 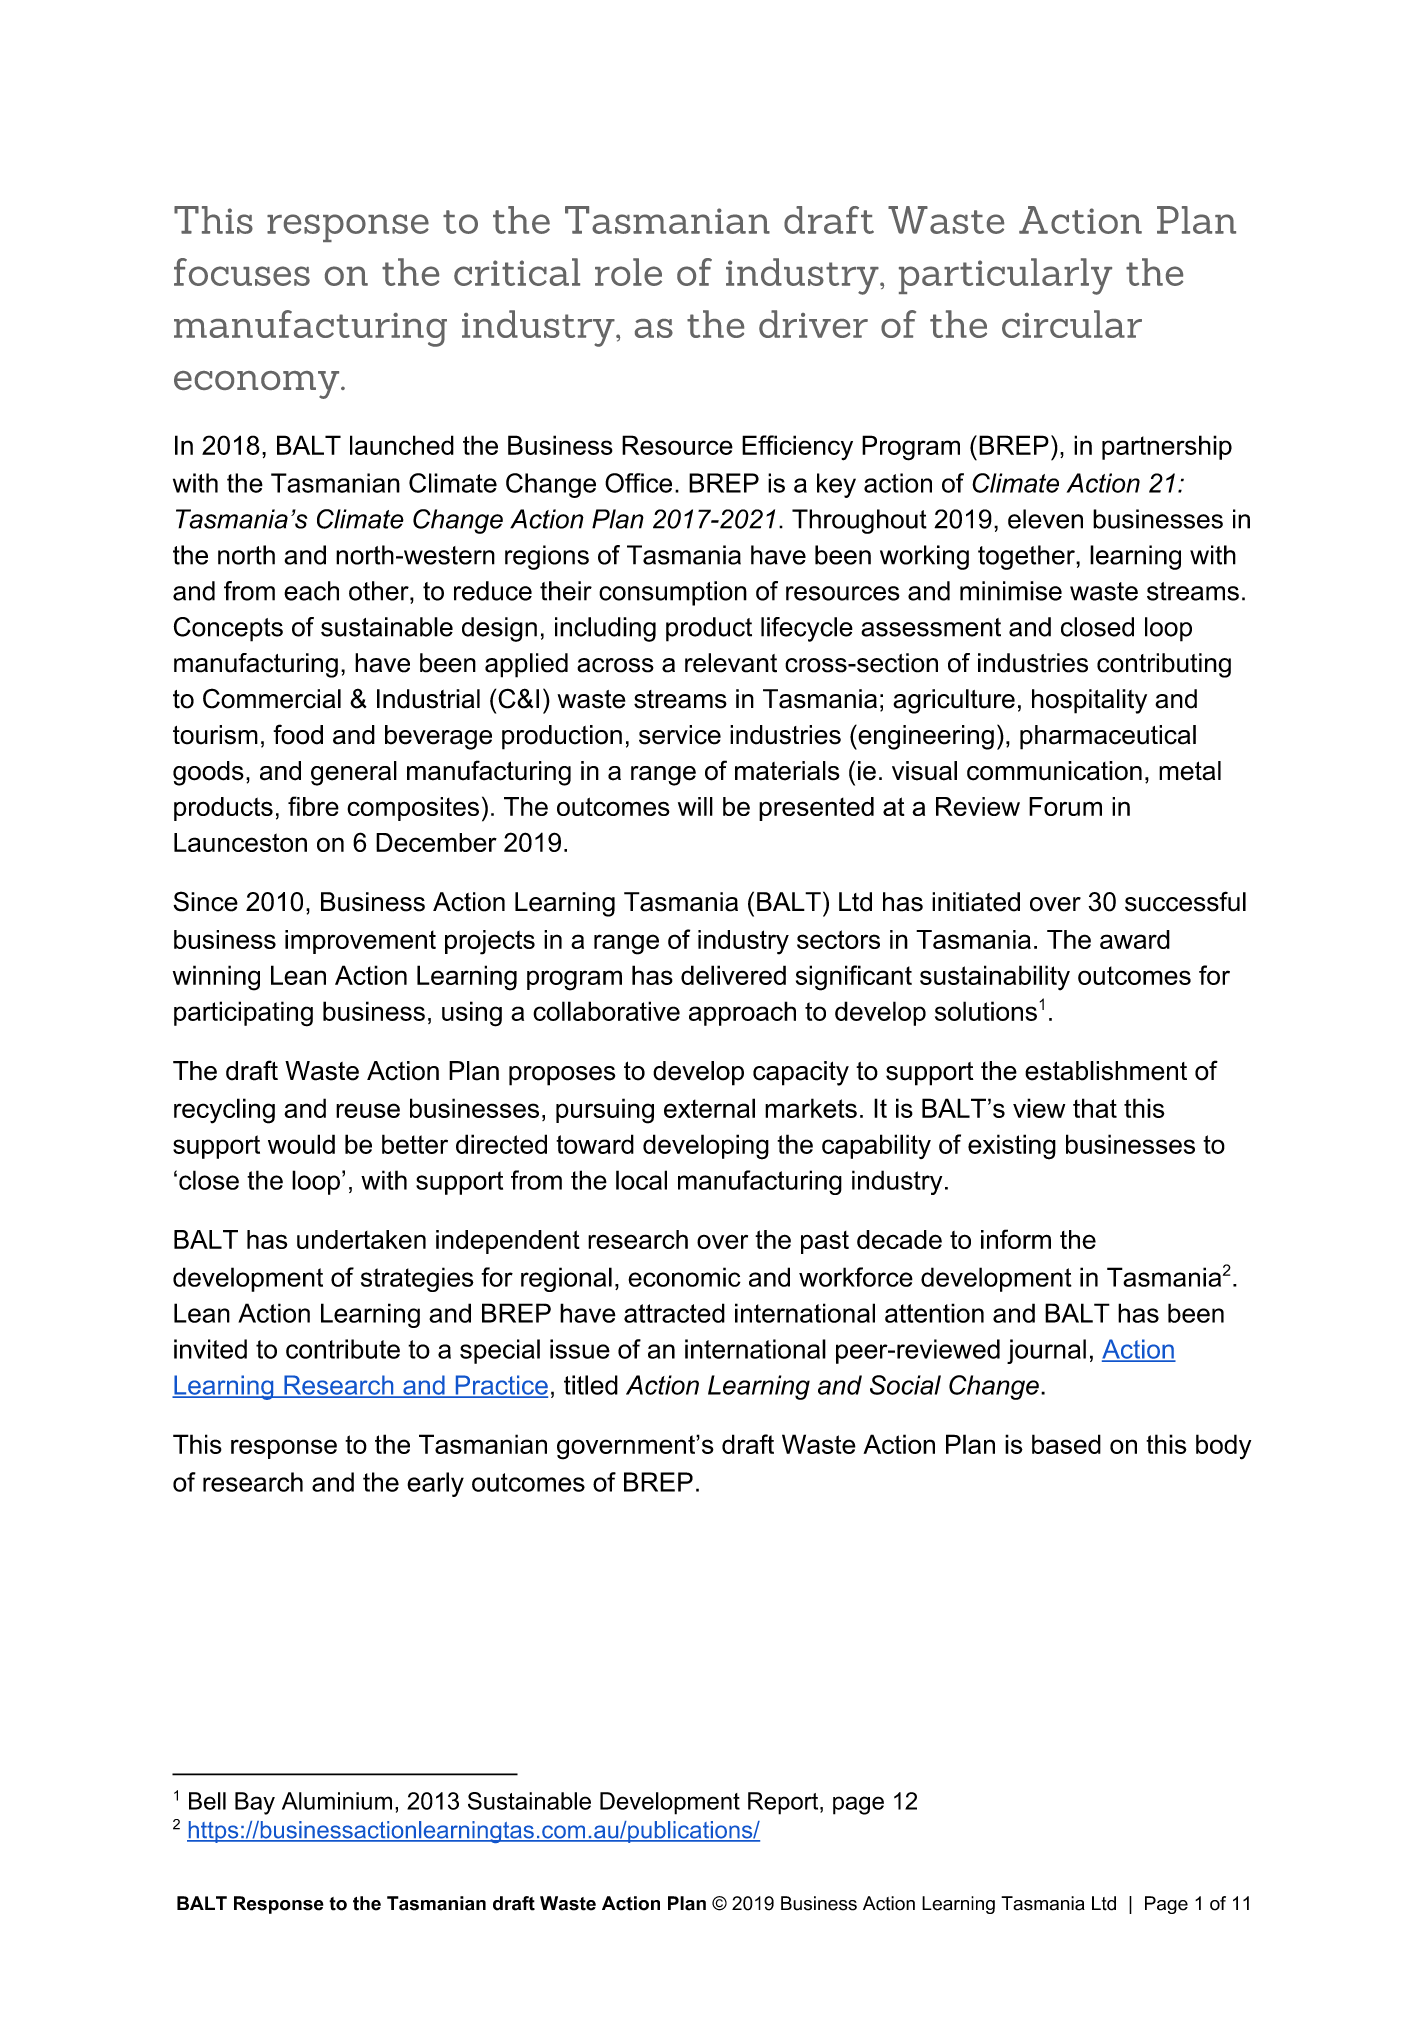 What do you see at coordinates (684, 1277) in the page?
I see `economic` at bounding box center [684, 1277].
